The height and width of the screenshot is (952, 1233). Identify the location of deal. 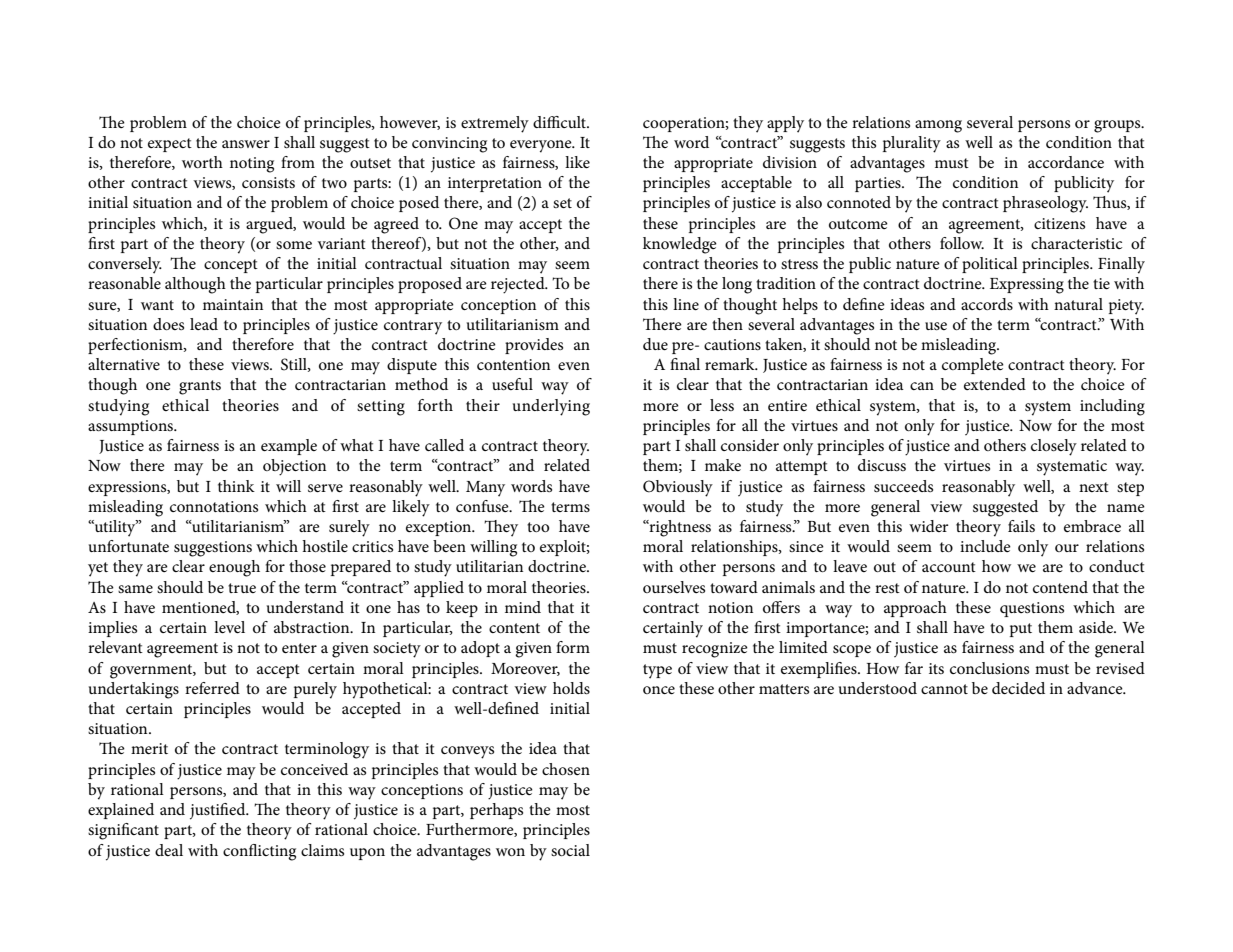
(169, 850).
